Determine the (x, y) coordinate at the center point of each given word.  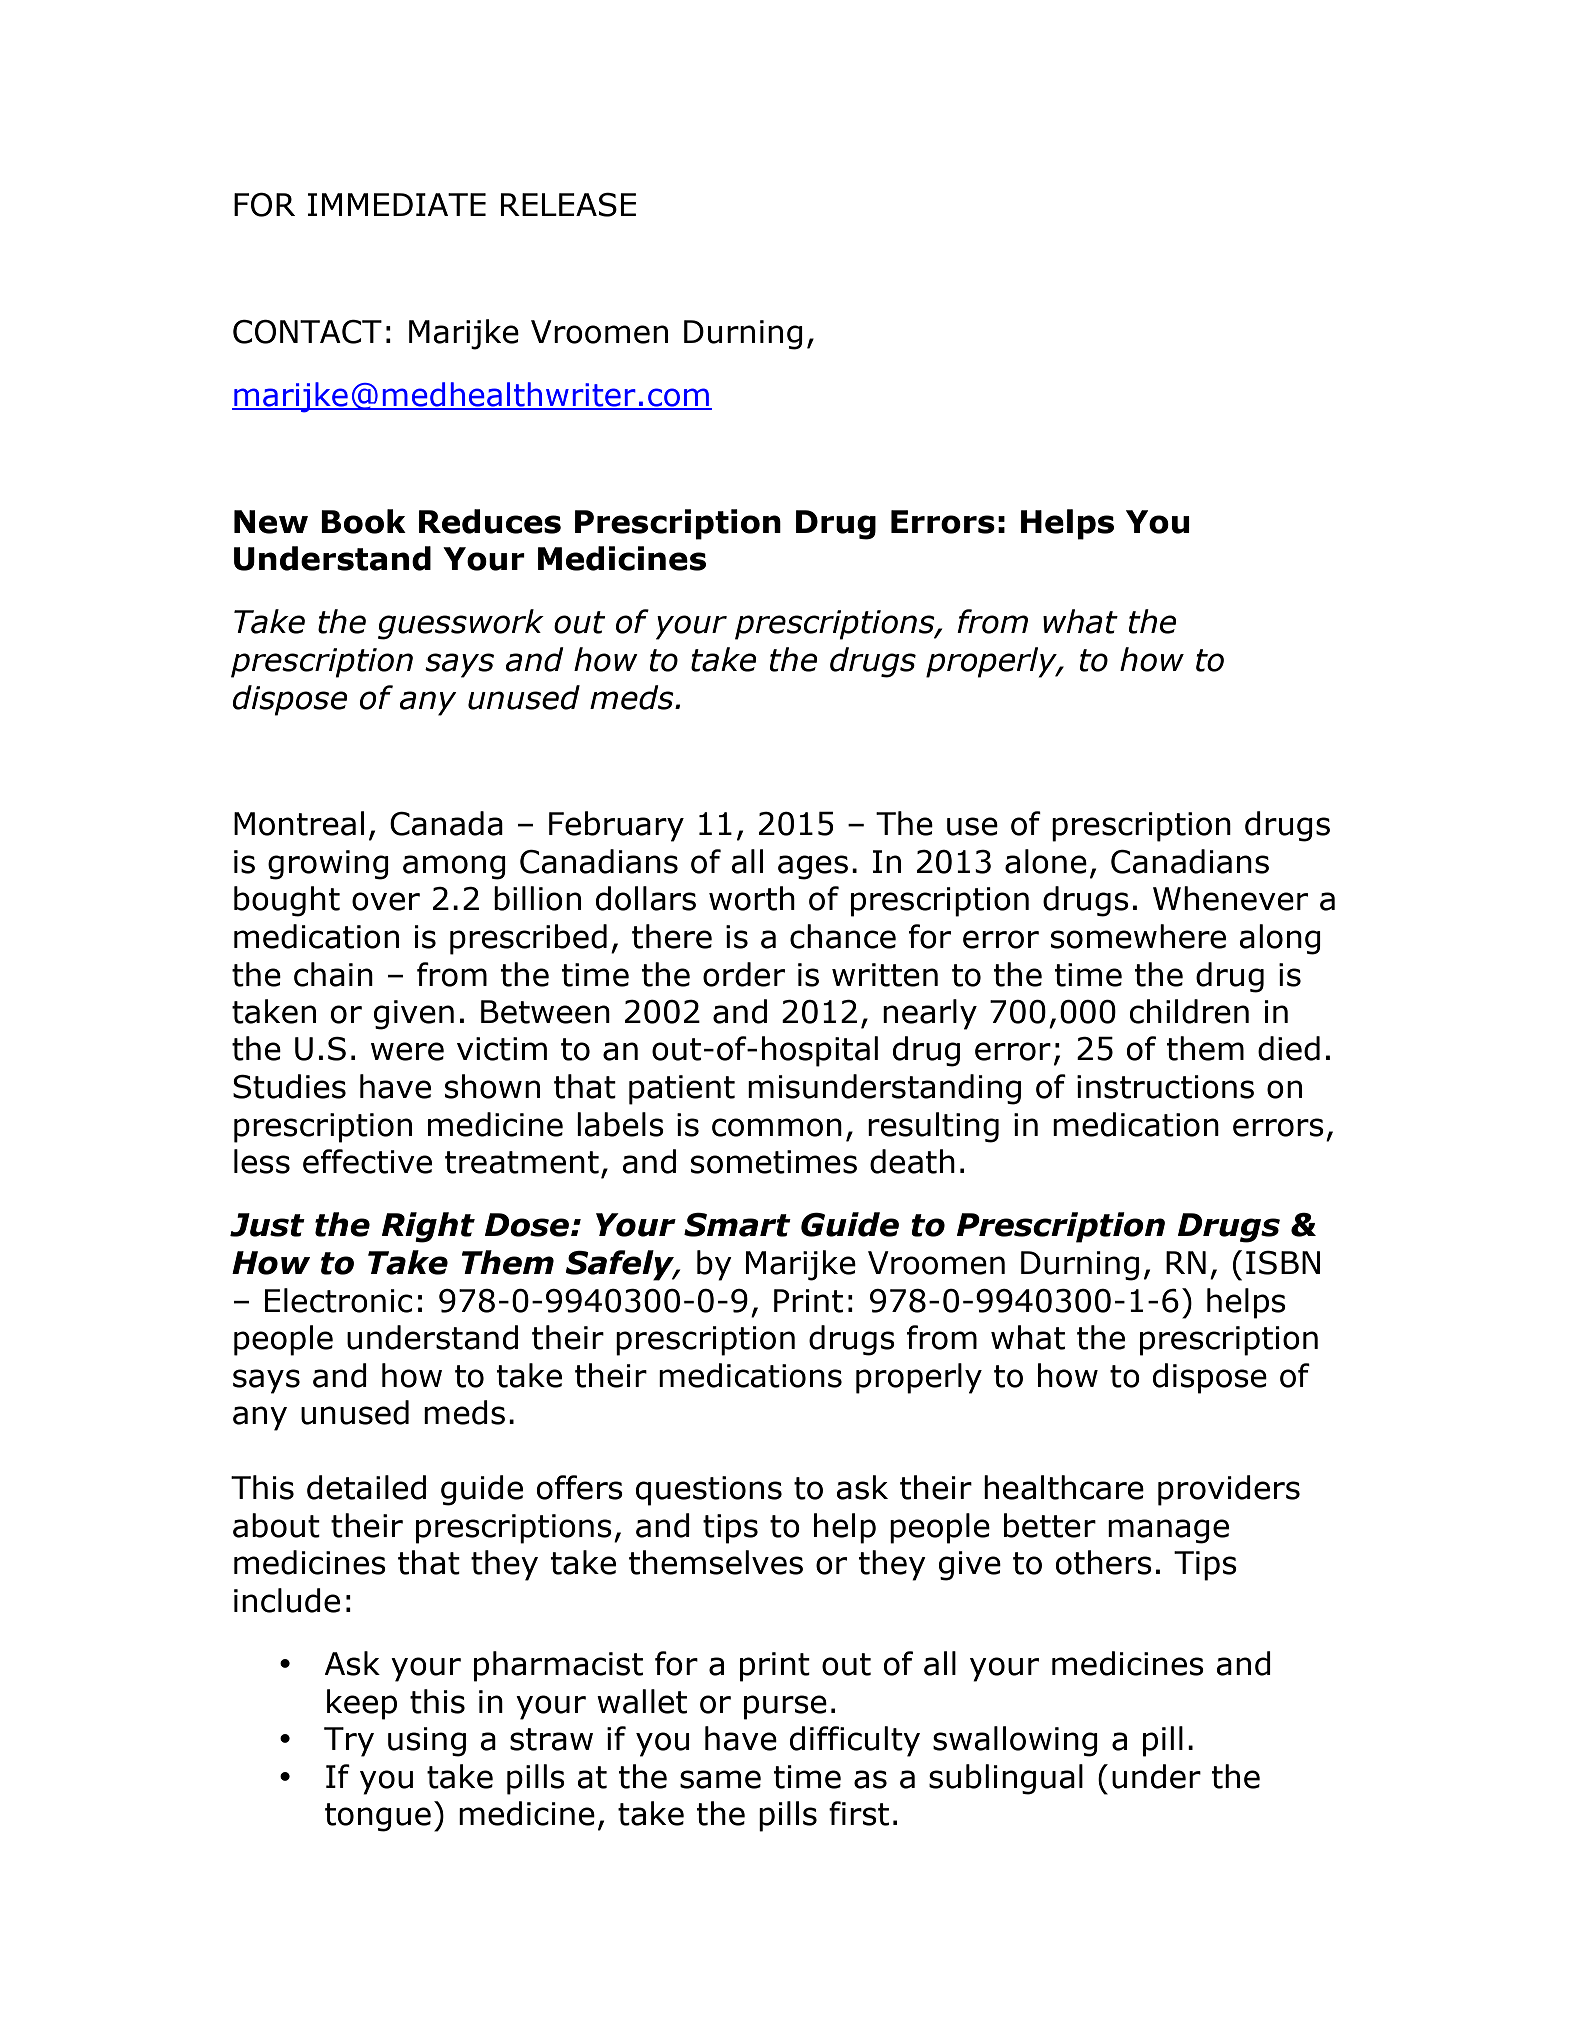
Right (428, 1227)
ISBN (1283, 1263)
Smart (737, 1225)
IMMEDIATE (397, 204)
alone (1046, 861)
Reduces (490, 521)
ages (813, 867)
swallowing (1015, 1741)
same (720, 1779)
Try (349, 1742)
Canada (446, 823)
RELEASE (568, 205)
